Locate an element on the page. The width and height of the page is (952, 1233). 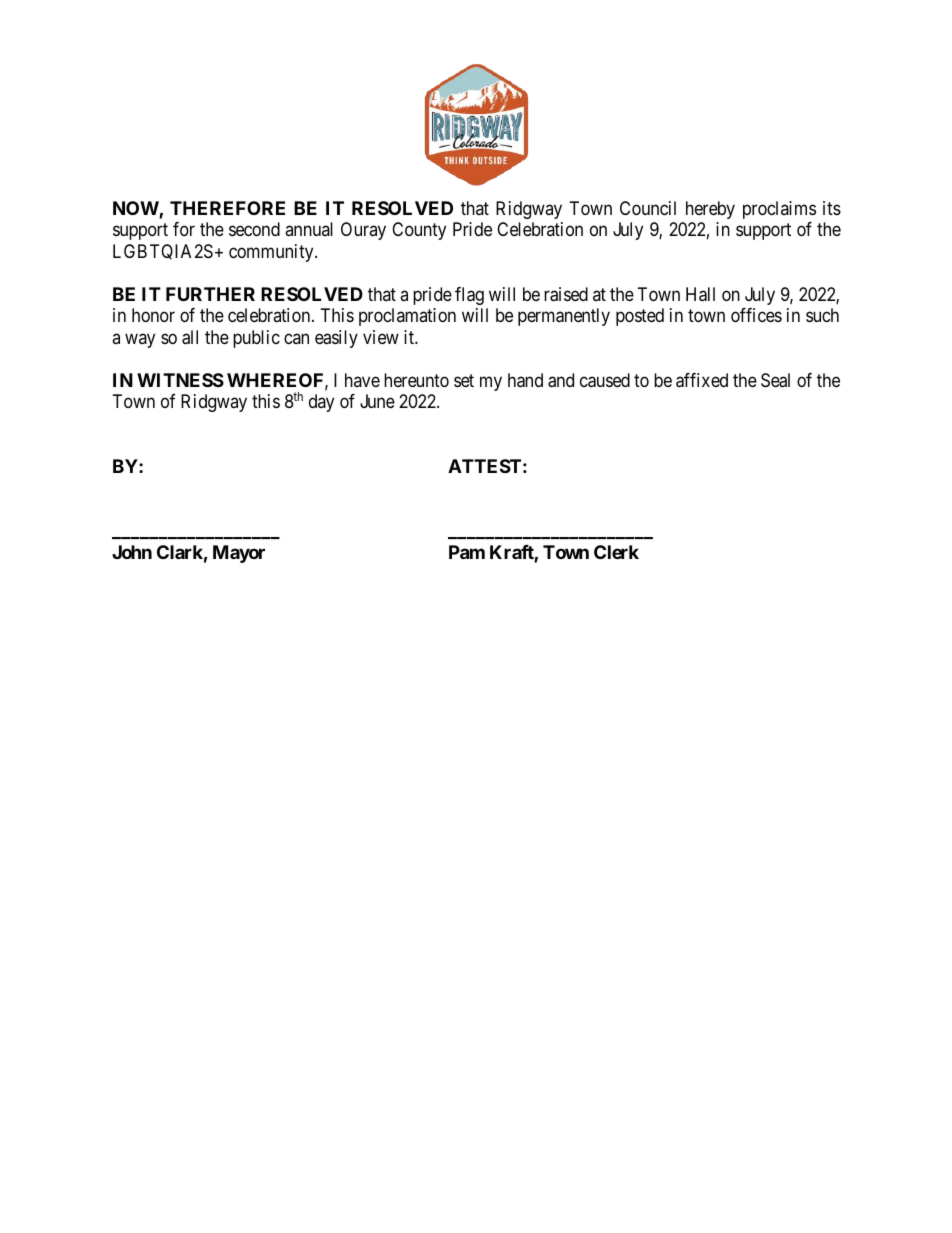
Mayor is located at coordinates (239, 554).
